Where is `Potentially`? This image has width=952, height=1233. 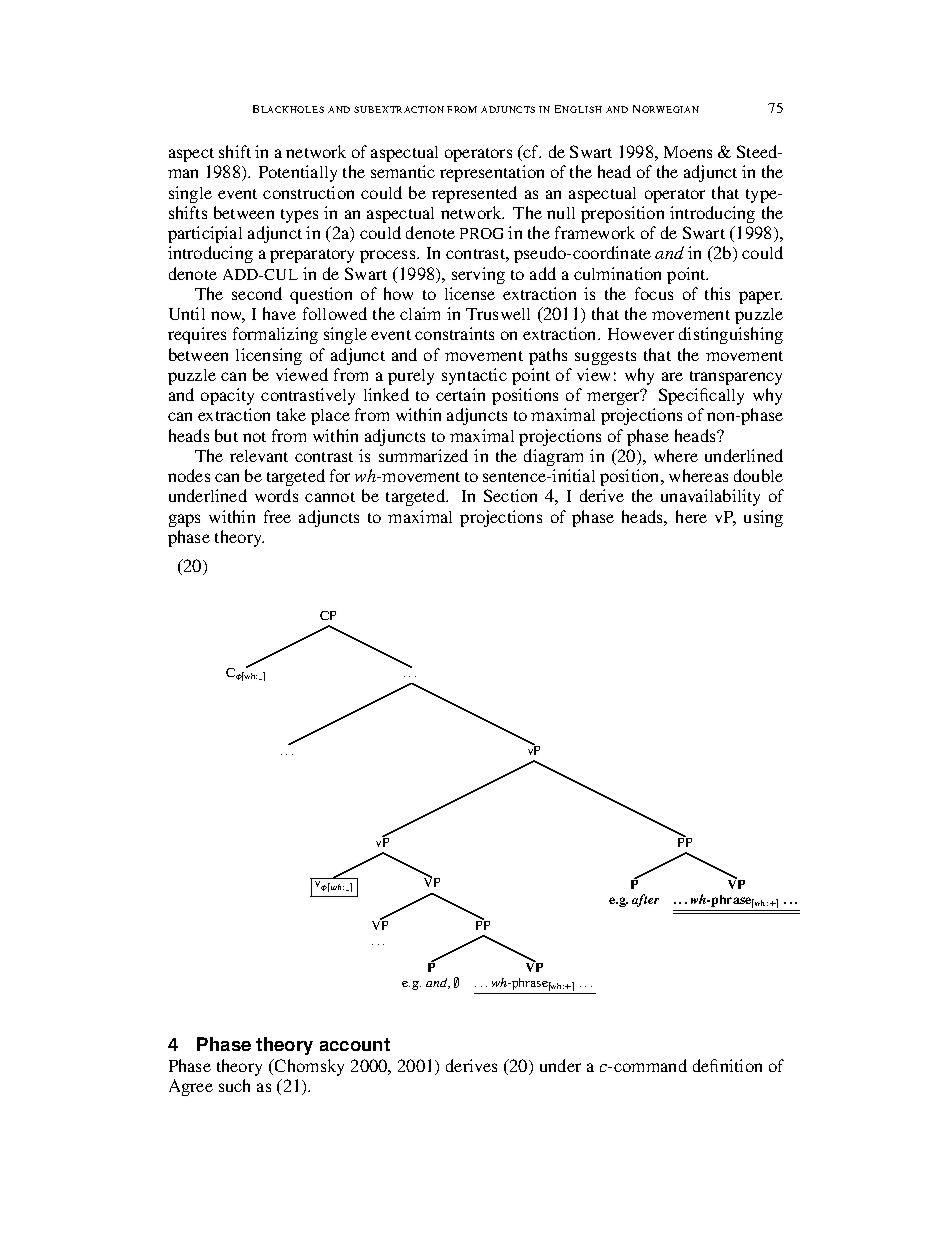
Potentially is located at coordinates (298, 173).
